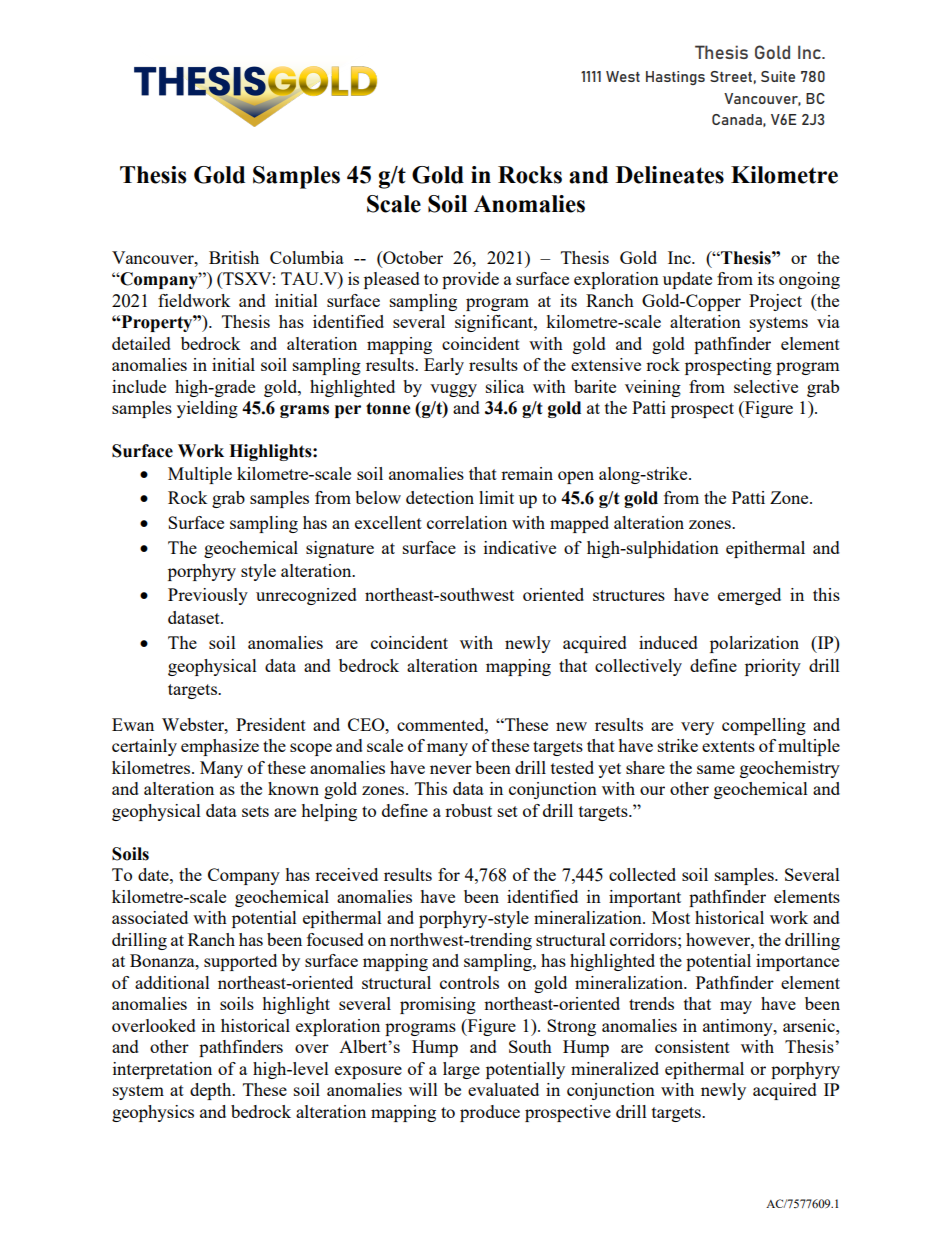 The height and width of the image is (1233, 952). Describe the element at coordinates (141, 343) in the image. I see `detailed` at that location.
